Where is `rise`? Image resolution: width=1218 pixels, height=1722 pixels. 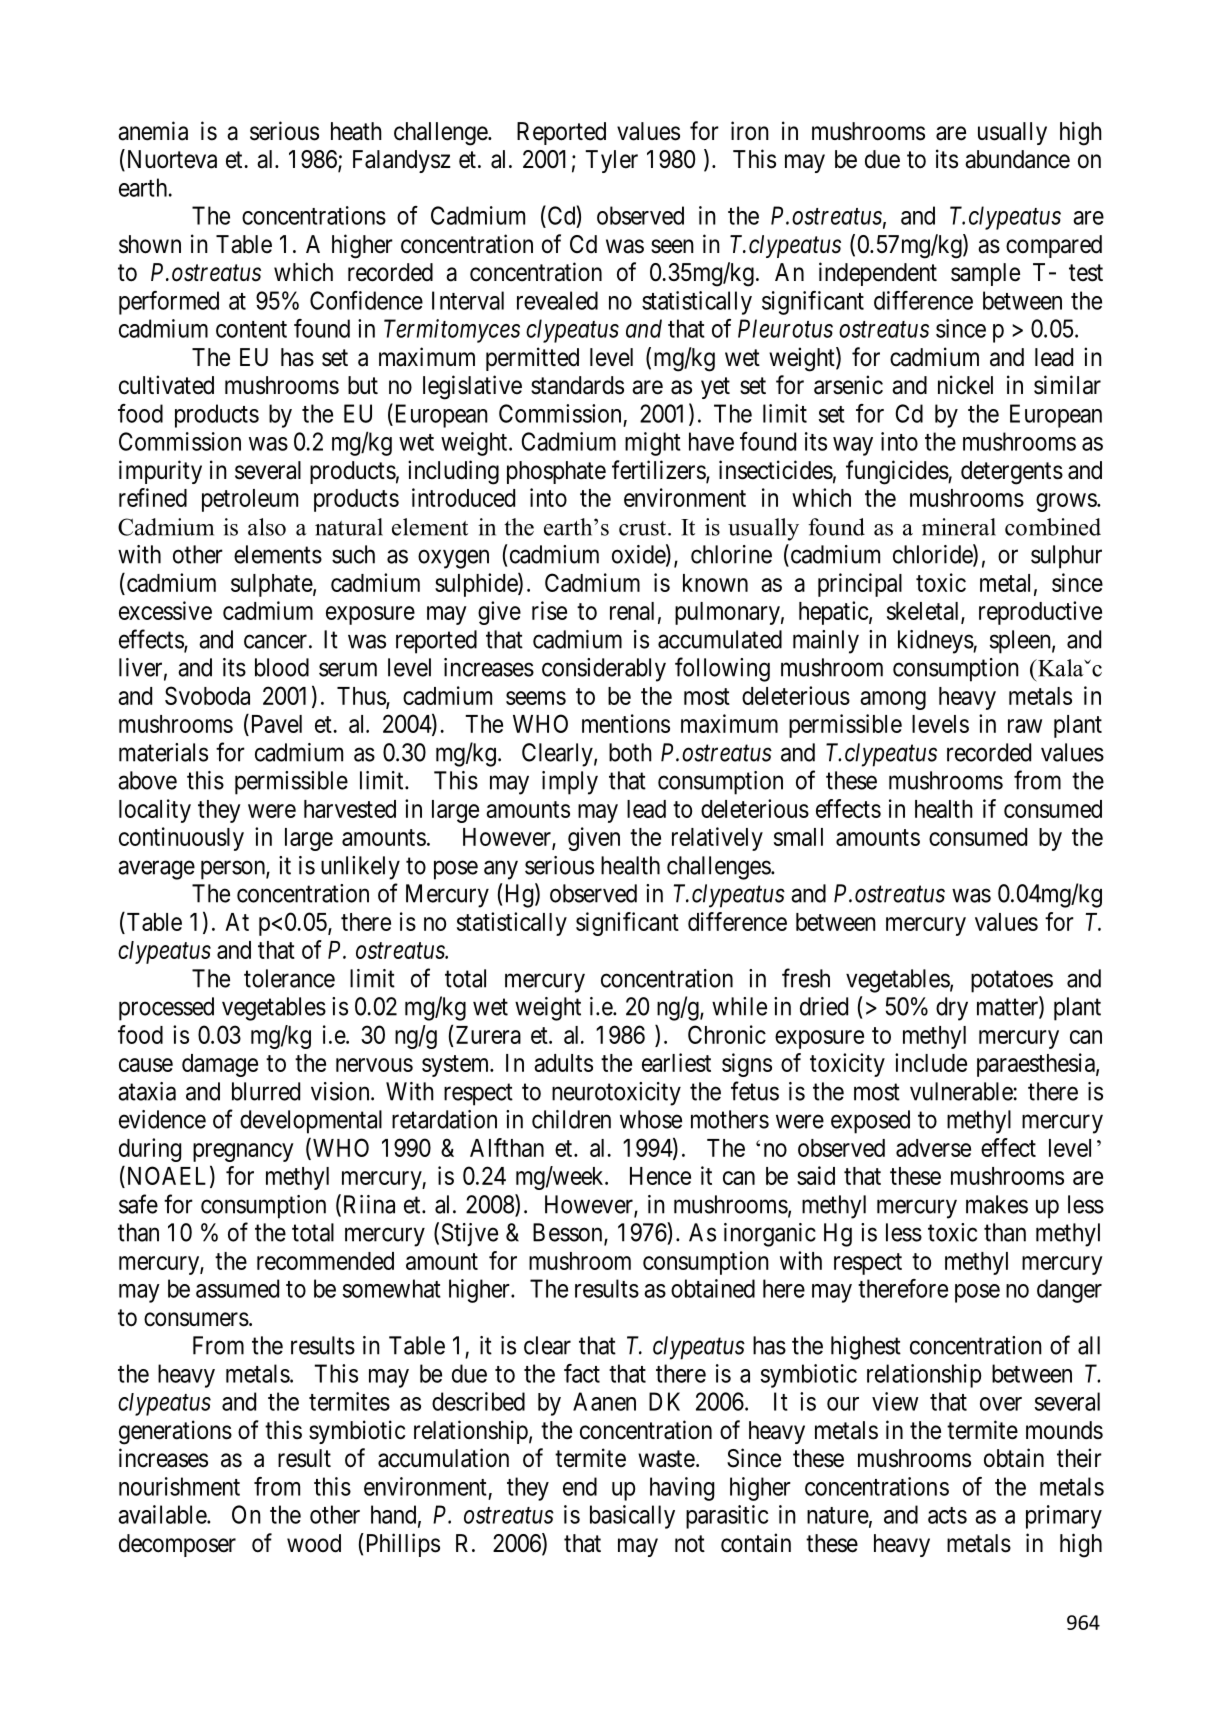
rise is located at coordinates (549, 610).
